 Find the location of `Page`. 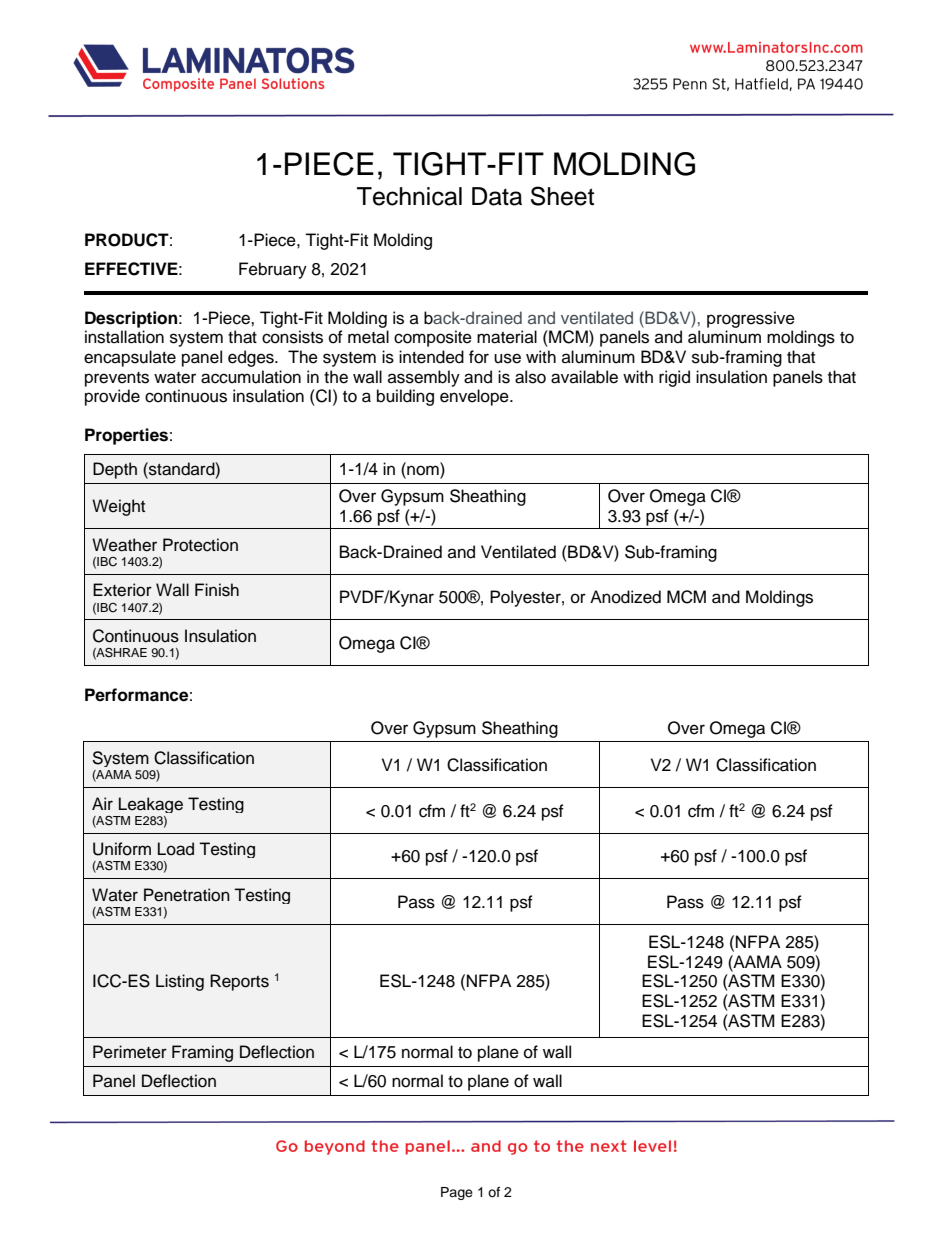

Page is located at coordinates (457, 1193).
